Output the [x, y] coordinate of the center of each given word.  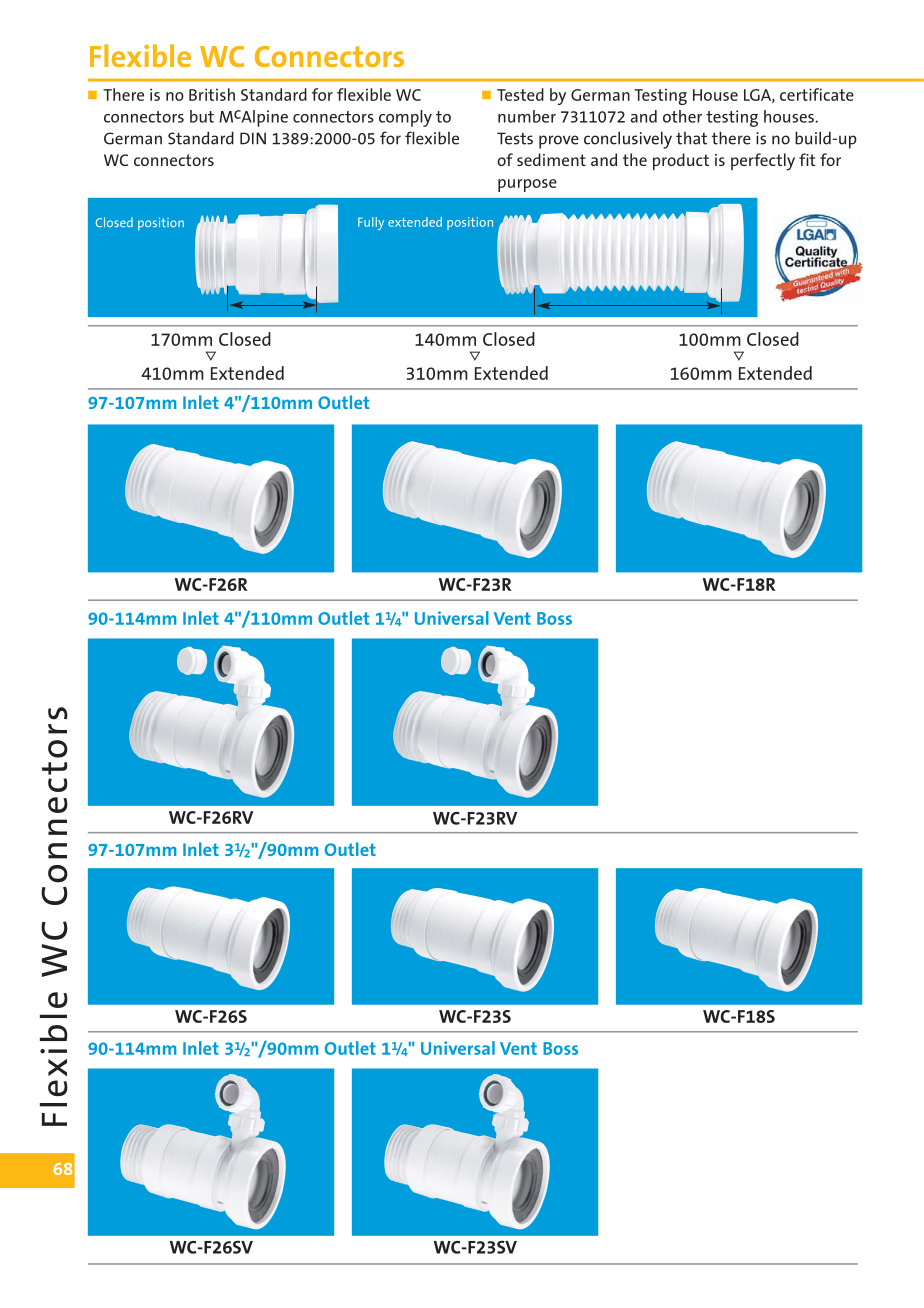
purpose [527, 185]
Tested [520, 94]
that [691, 138]
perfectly [763, 162]
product [681, 161]
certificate [817, 94]
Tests [515, 138]
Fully [371, 223]
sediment [551, 159]
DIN [253, 138]
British [212, 94]
